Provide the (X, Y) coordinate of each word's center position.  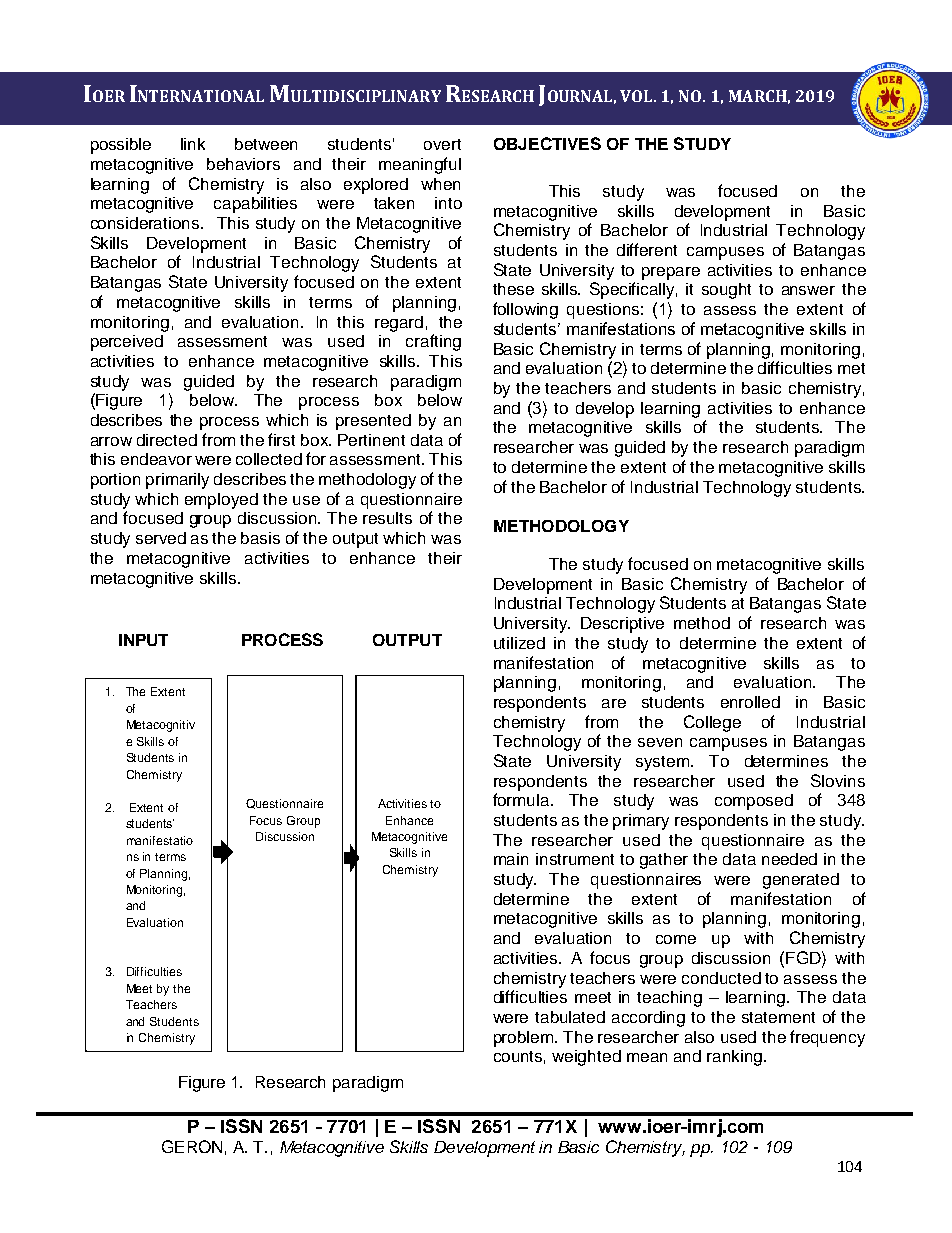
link (193, 144)
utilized (519, 643)
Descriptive (622, 625)
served (161, 538)
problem (525, 1039)
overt (442, 144)
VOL (638, 96)
